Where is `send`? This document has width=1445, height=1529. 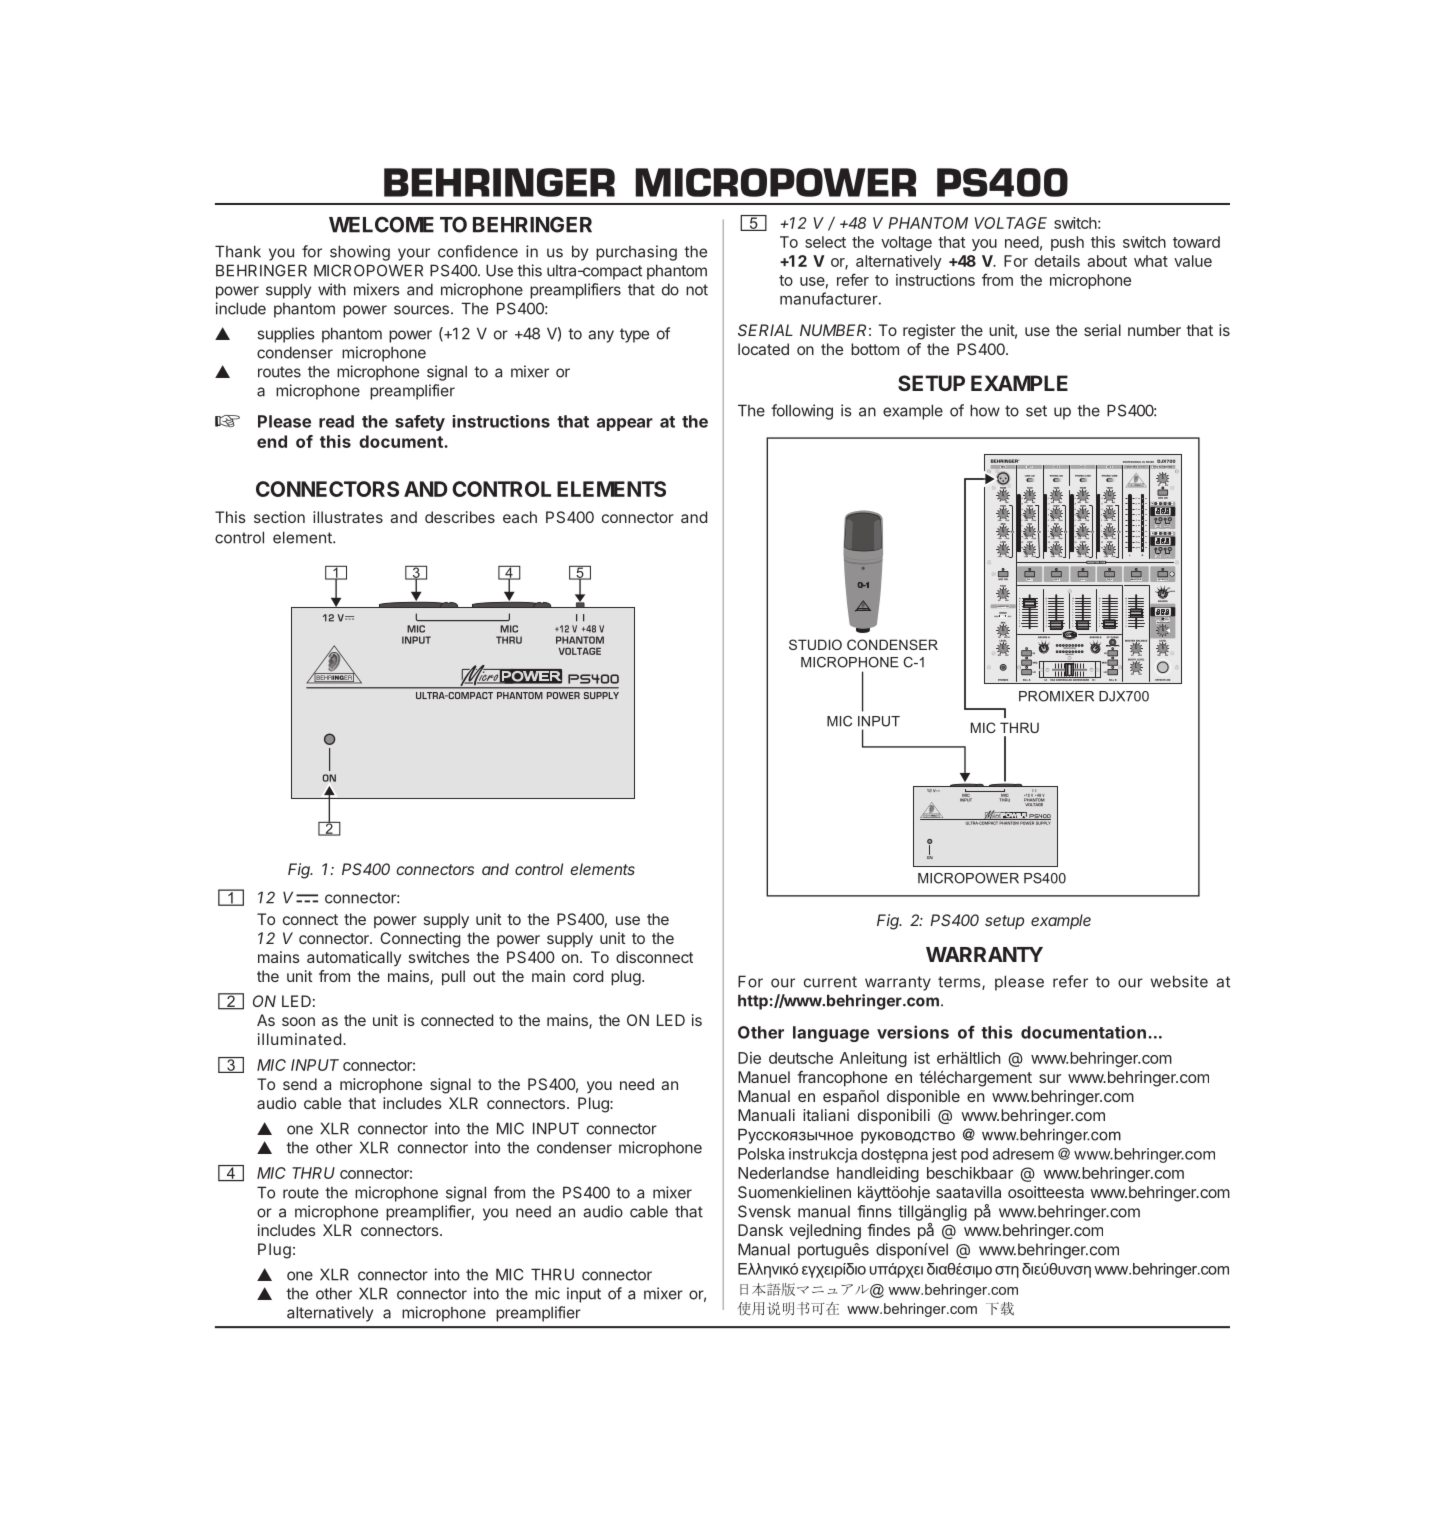 send is located at coordinates (300, 1084).
